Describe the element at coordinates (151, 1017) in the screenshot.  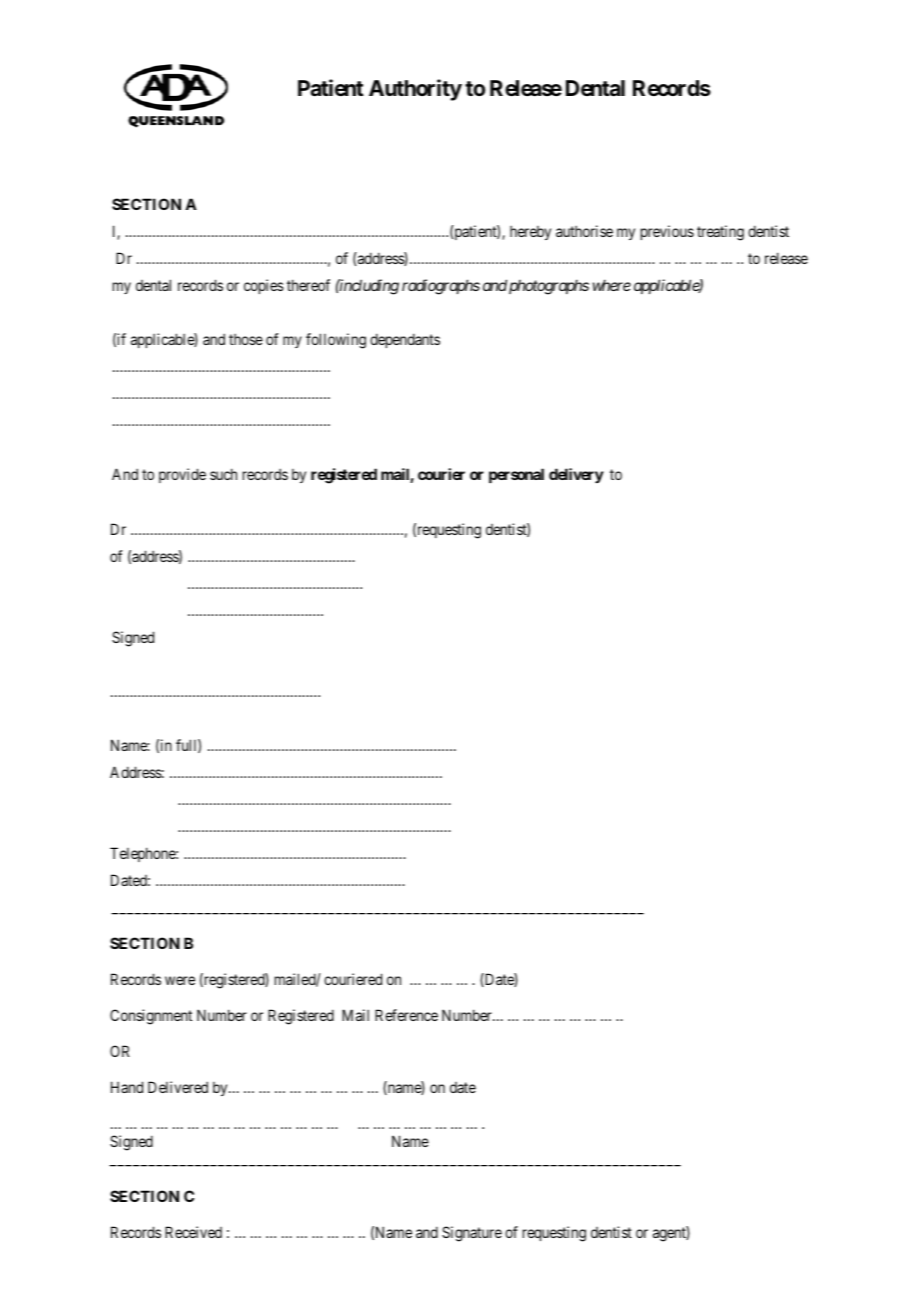
I see `Consignment` at that location.
